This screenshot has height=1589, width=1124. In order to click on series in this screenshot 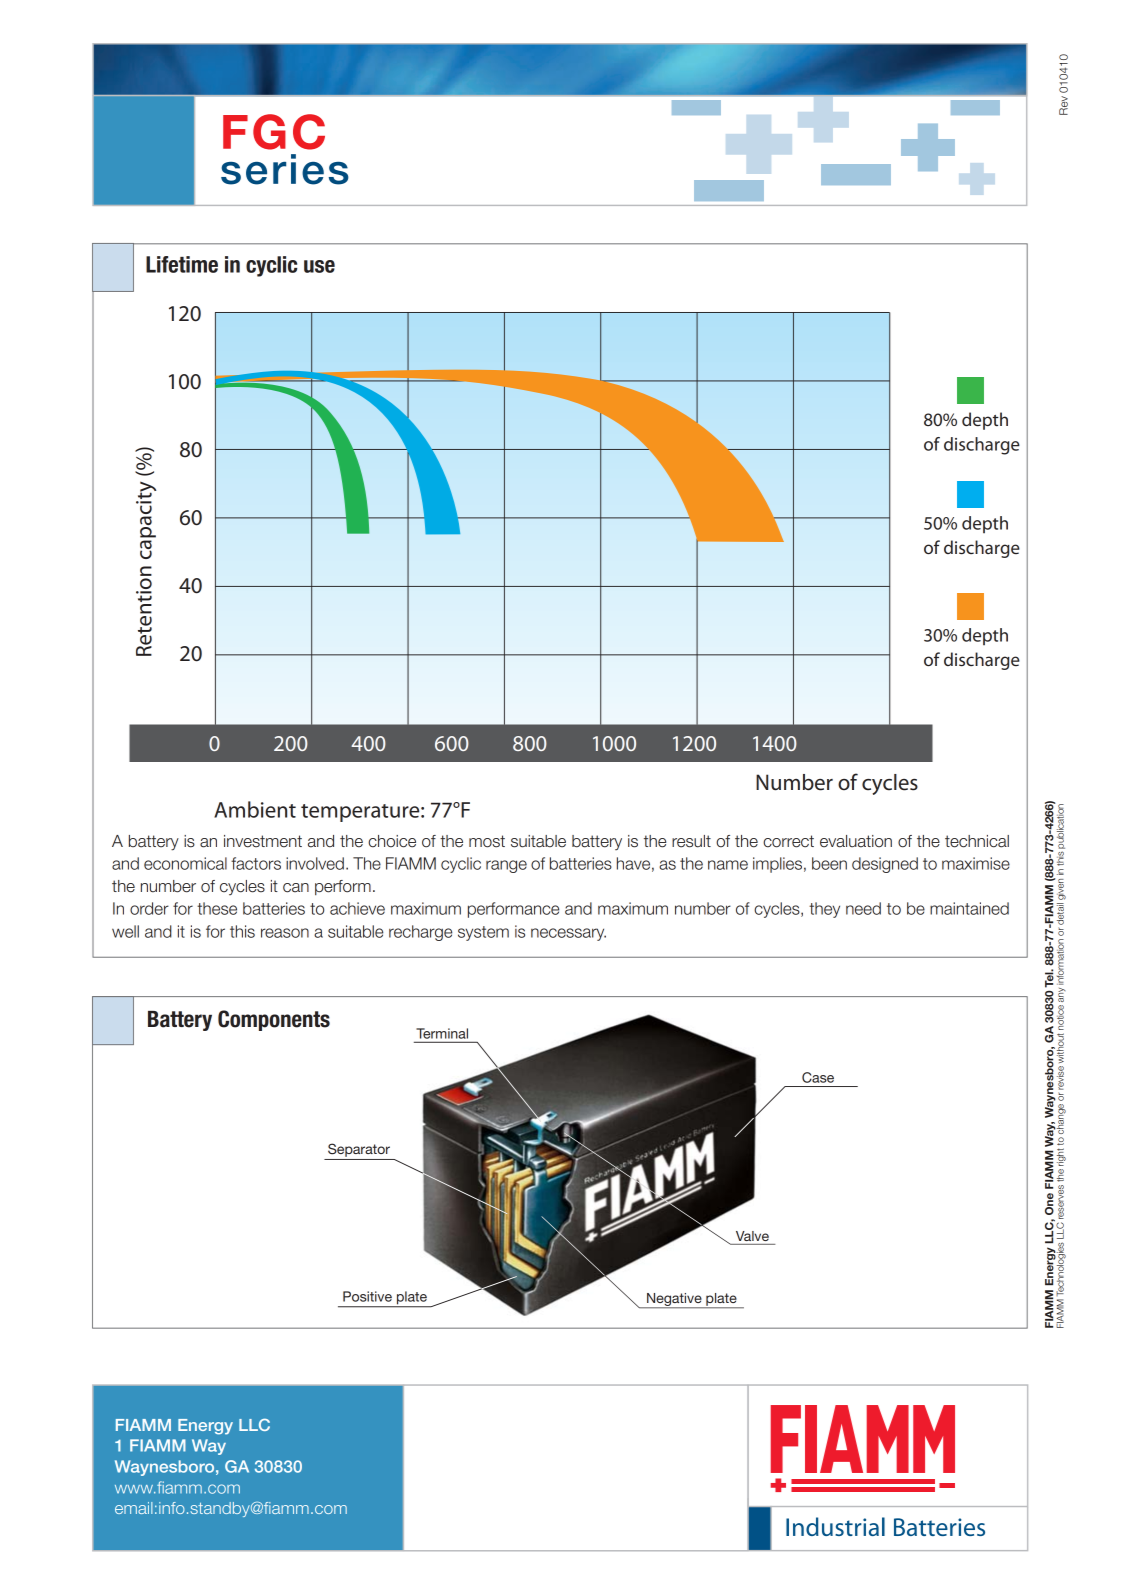, I will do `click(285, 169)`.
